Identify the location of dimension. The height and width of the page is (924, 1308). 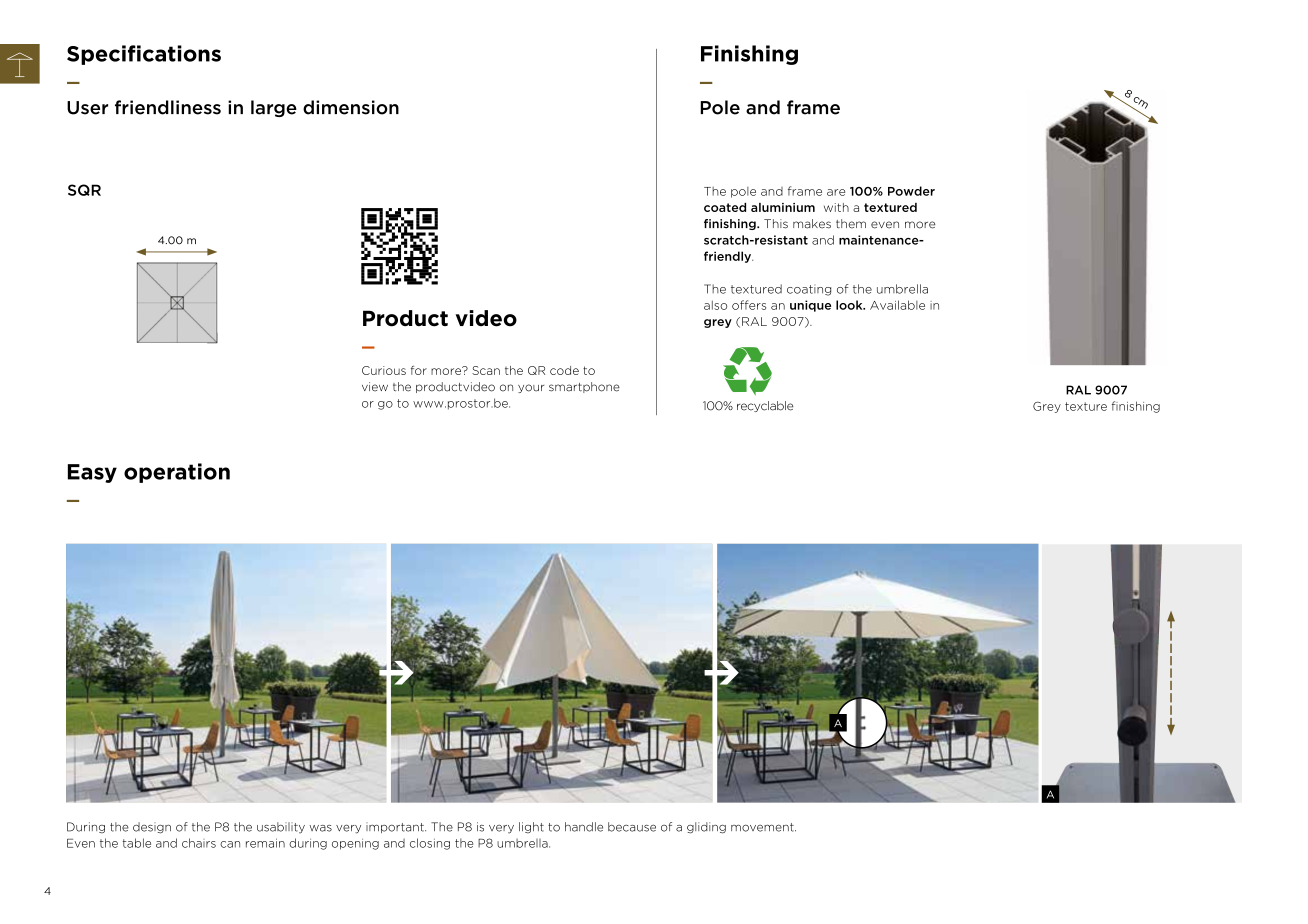
(351, 107).
